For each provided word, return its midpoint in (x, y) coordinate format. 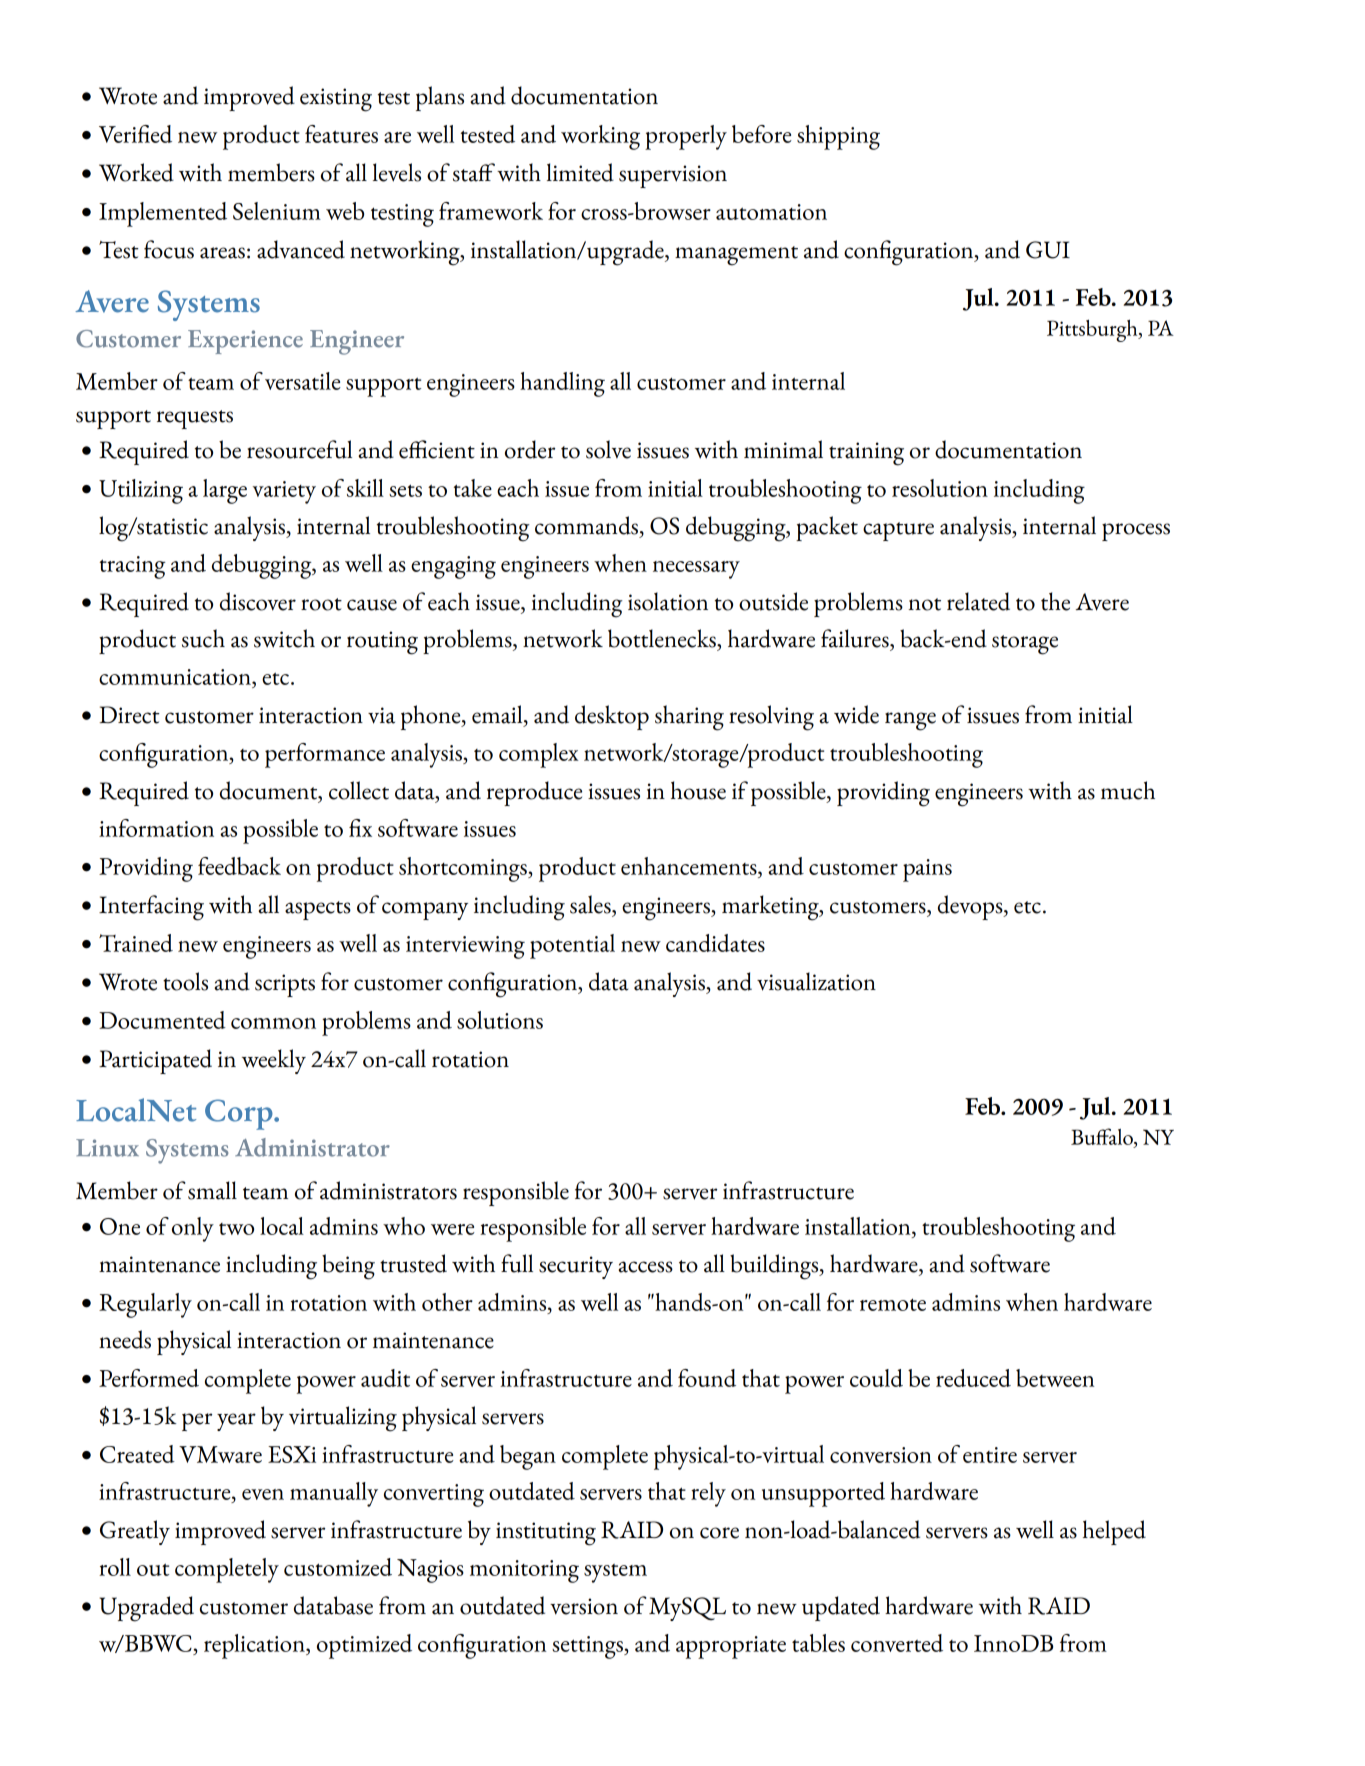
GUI (1048, 250)
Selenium (277, 211)
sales (591, 904)
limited (580, 172)
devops (971, 907)
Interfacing (151, 908)
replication (255, 1646)
